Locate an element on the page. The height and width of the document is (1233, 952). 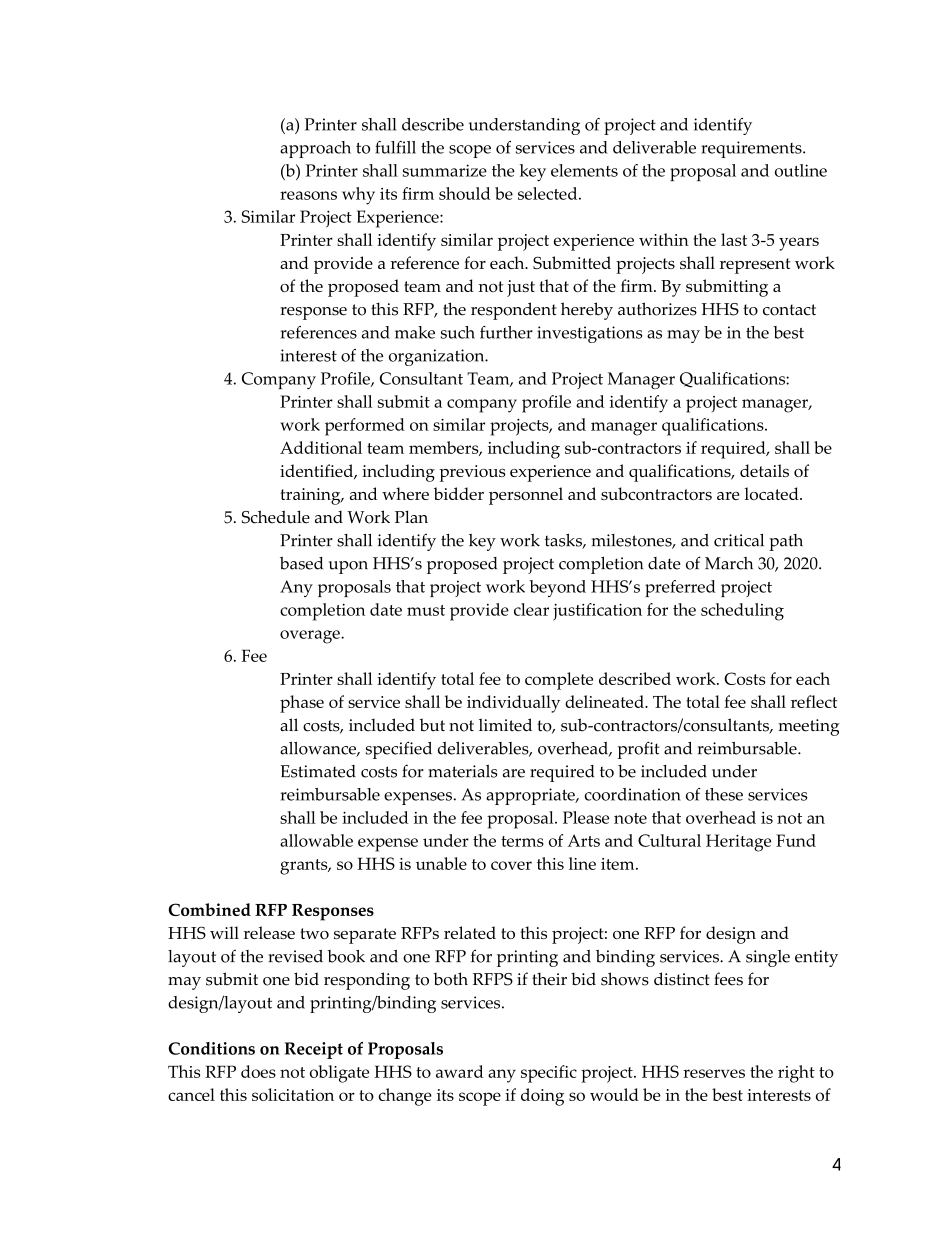
overage is located at coordinates (311, 637).
